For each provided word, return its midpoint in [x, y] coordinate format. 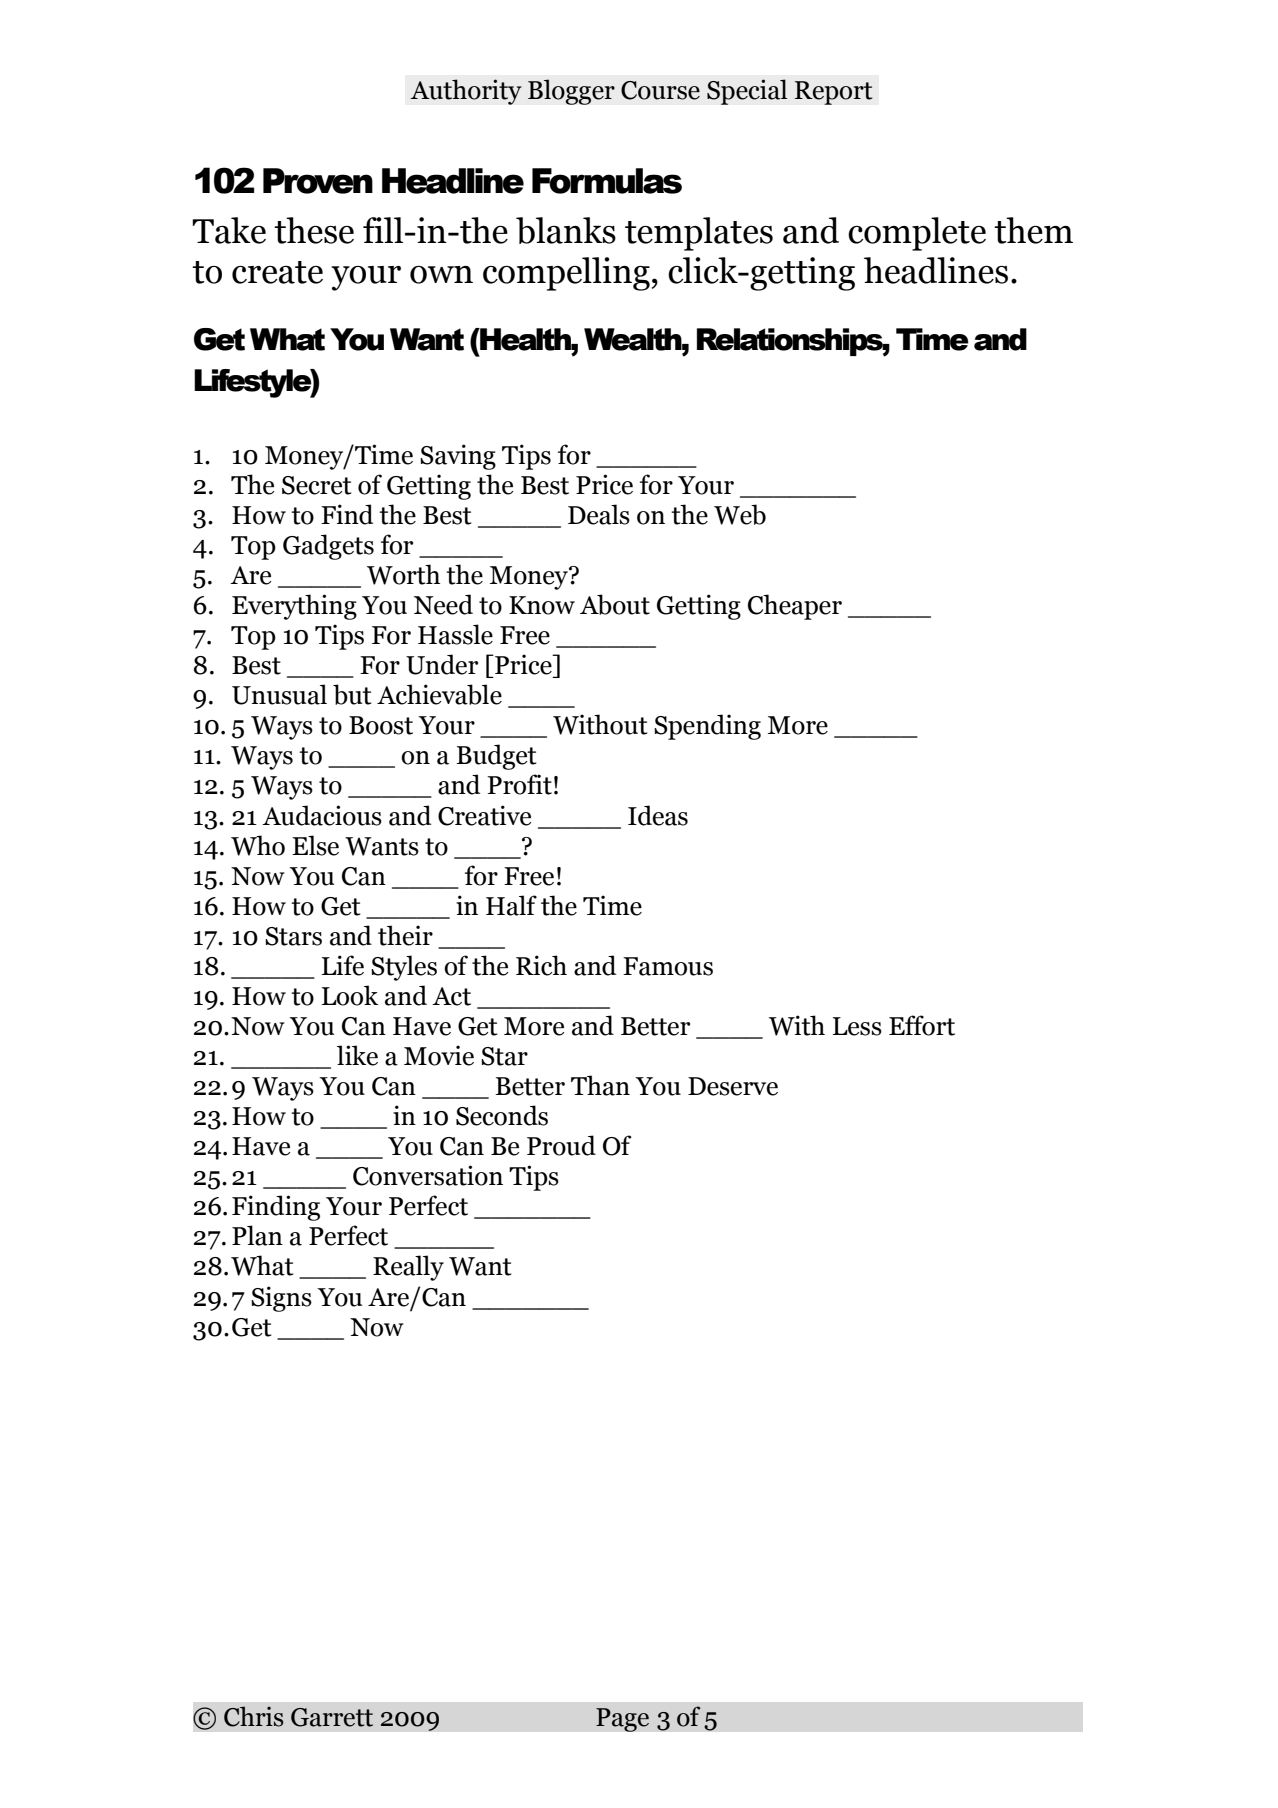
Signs [281, 1299]
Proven [318, 181]
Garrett [332, 1717]
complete [917, 234]
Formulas [607, 181]
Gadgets [328, 547]
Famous [668, 966]
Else [315, 845]
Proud [561, 1145]
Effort [922, 1025]
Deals [599, 514]
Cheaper [795, 607]
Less [857, 1026]
